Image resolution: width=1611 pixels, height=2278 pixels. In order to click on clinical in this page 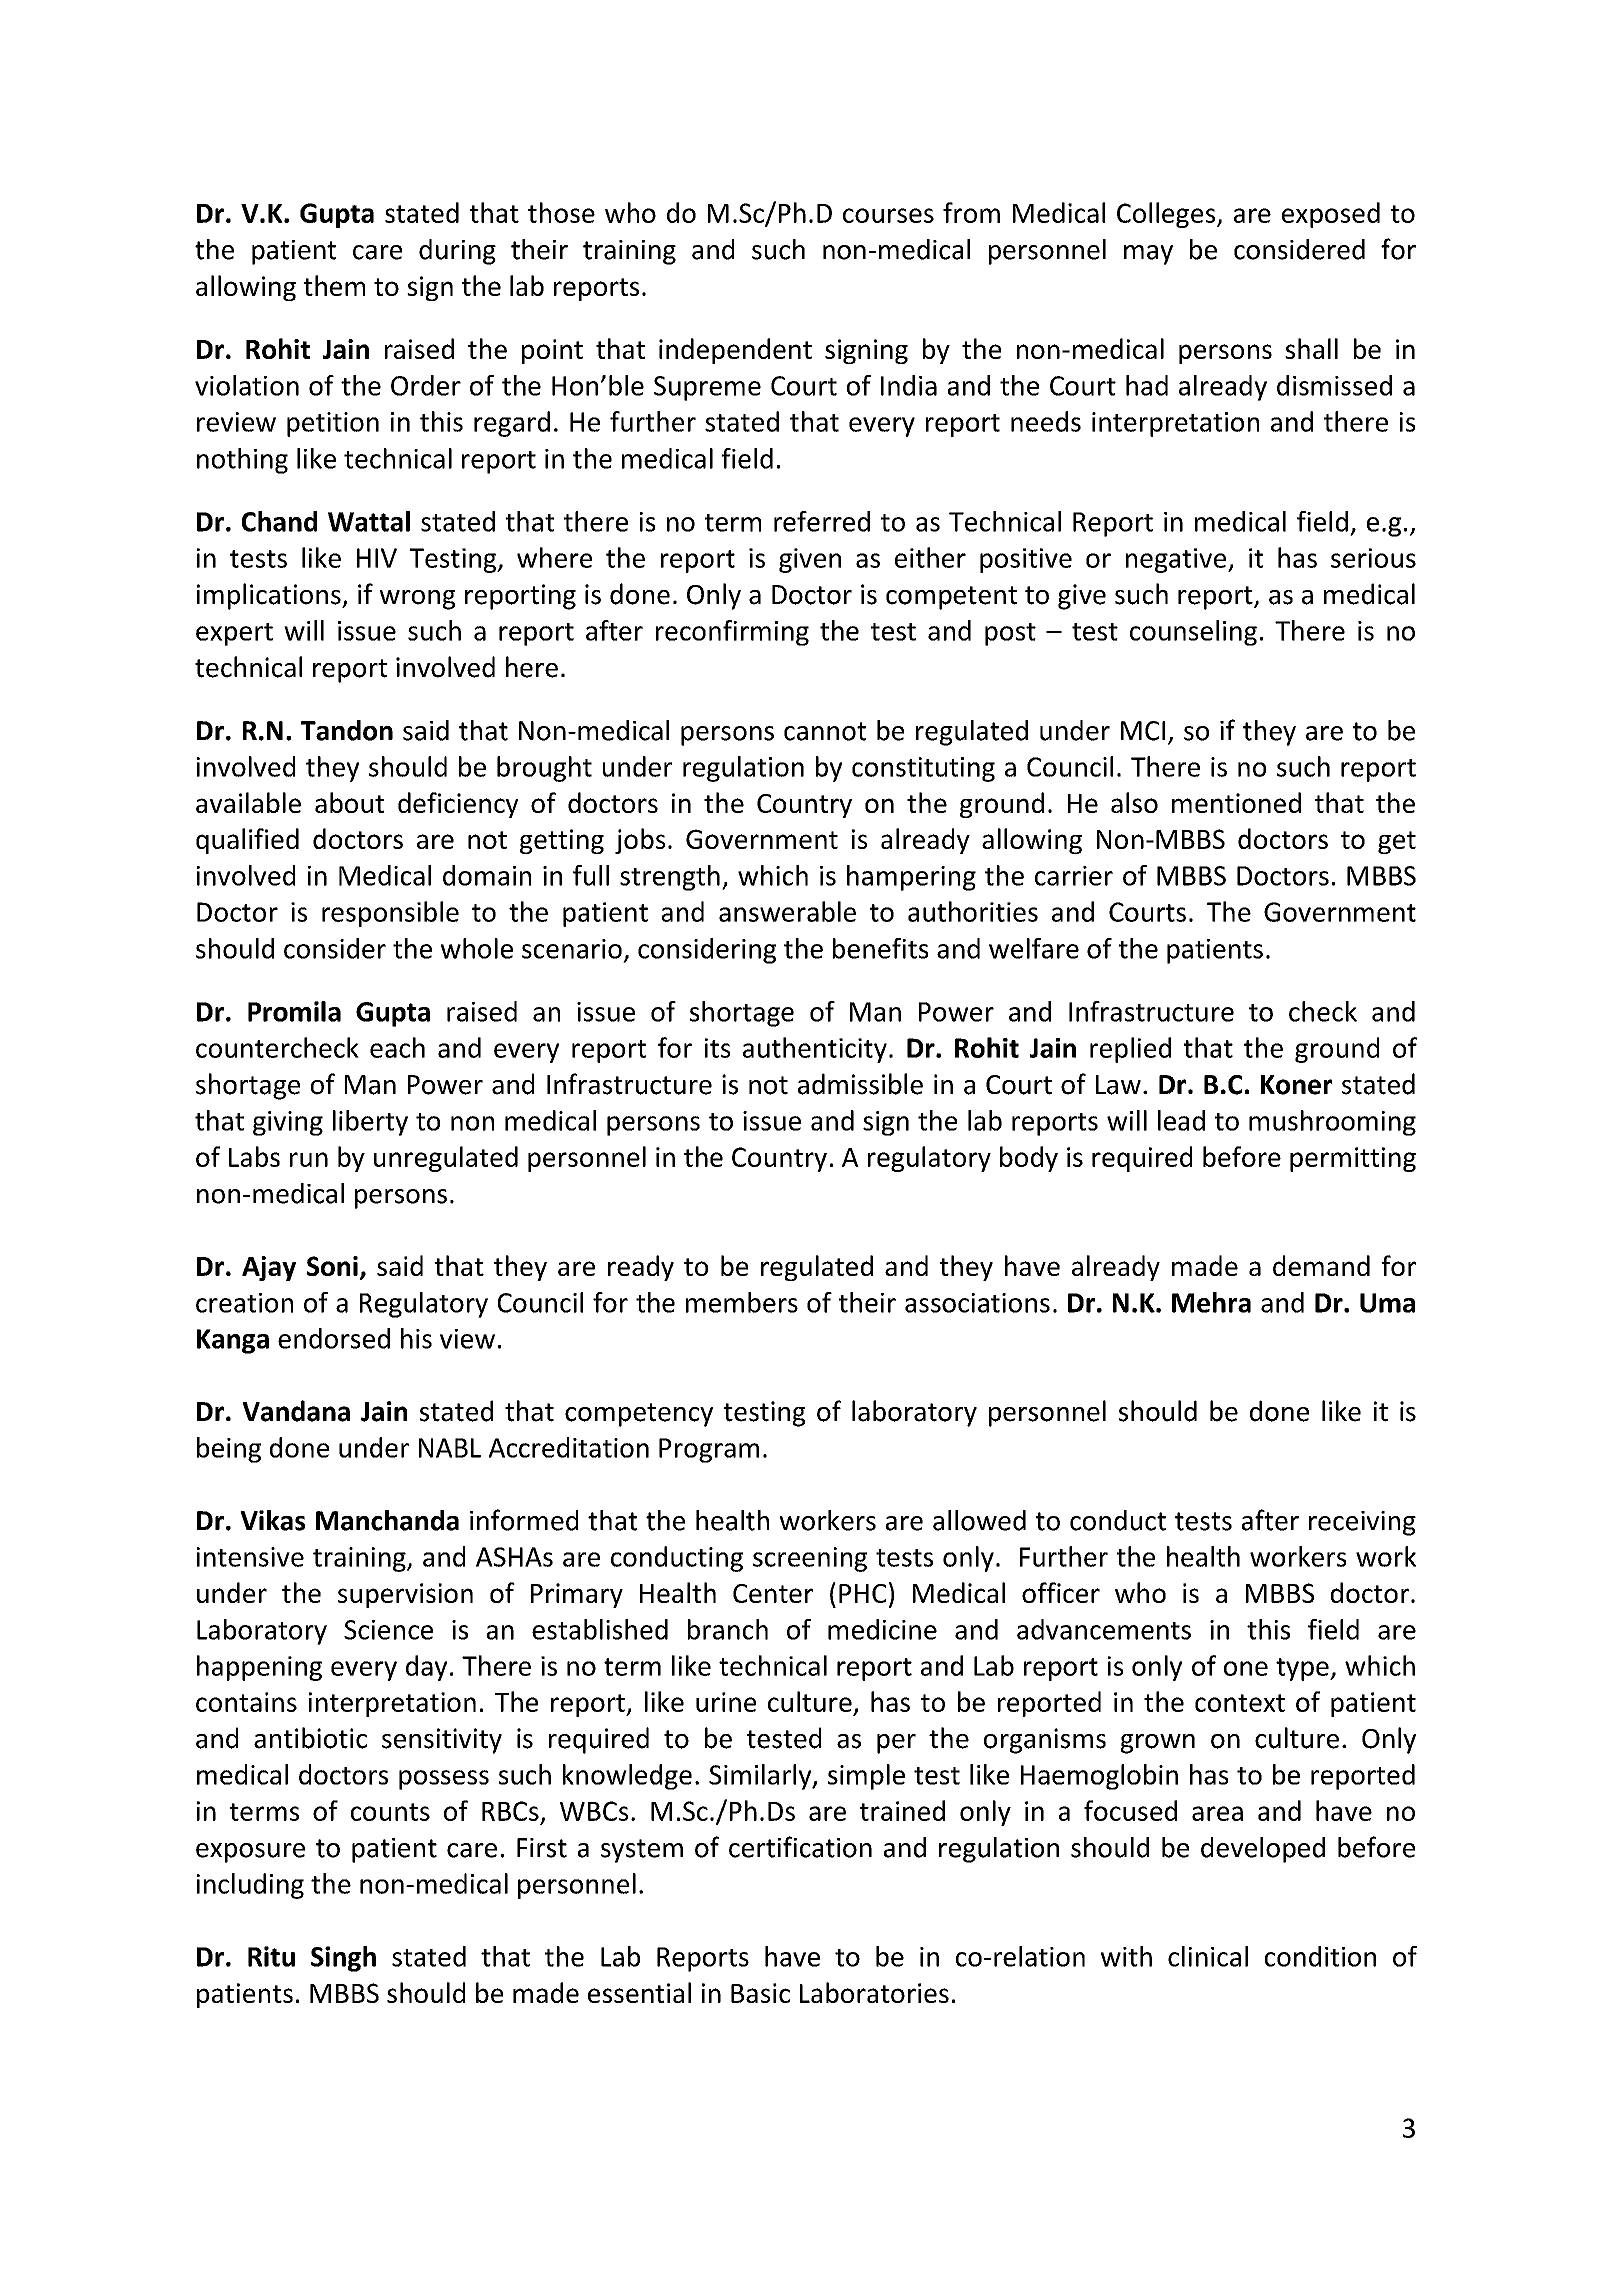, I will do `click(1208, 1956)`.
